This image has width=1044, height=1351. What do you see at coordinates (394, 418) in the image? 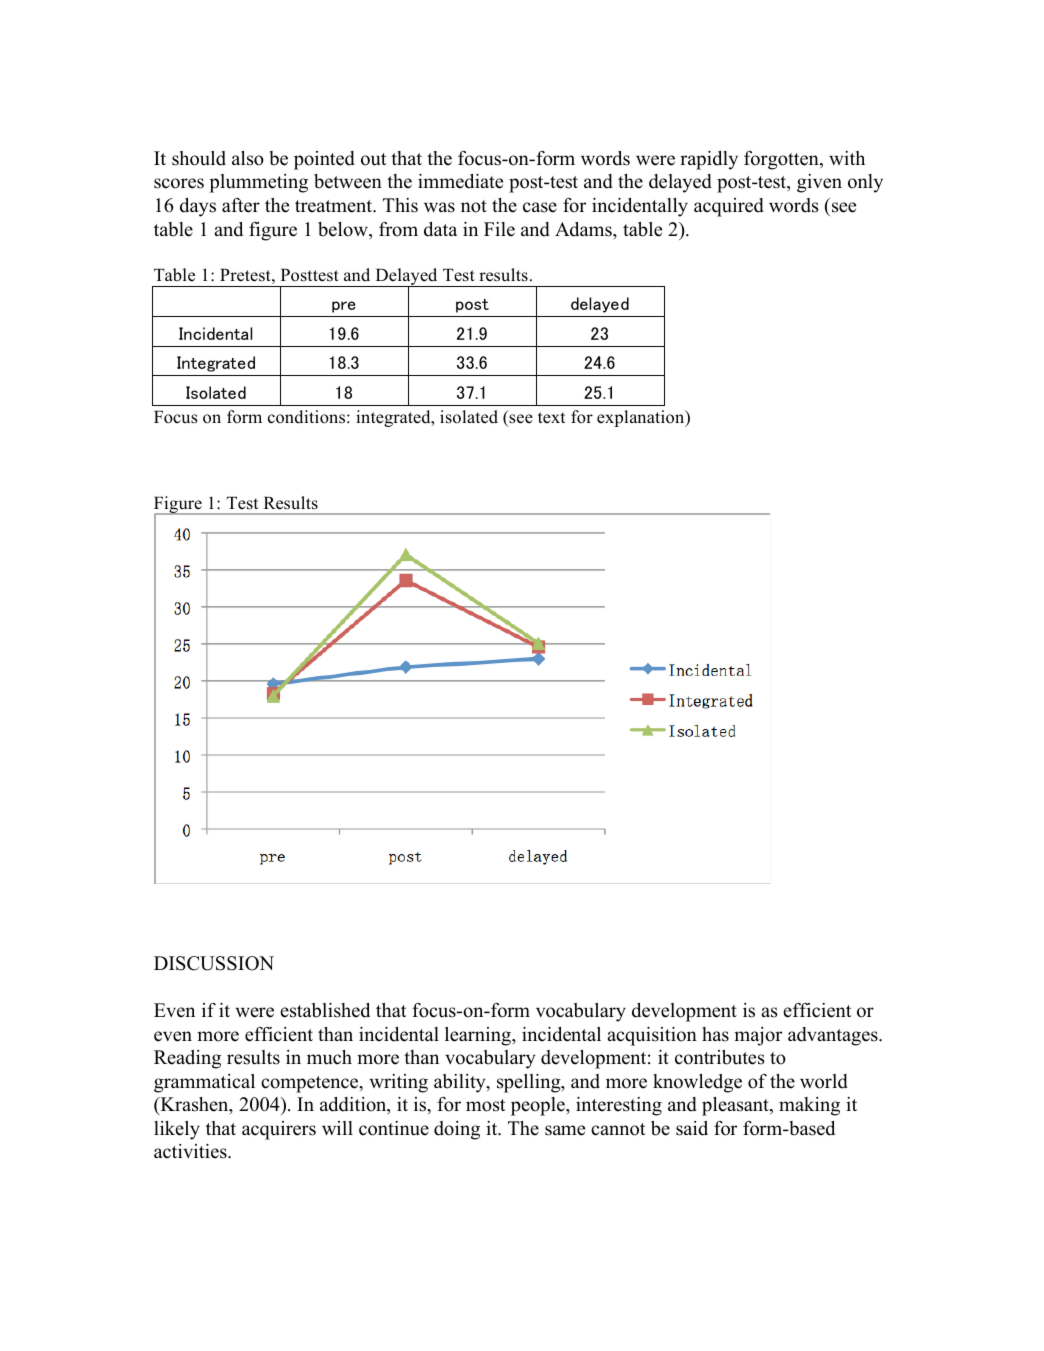
I see `integrated` at bounding box center [394, 418].
